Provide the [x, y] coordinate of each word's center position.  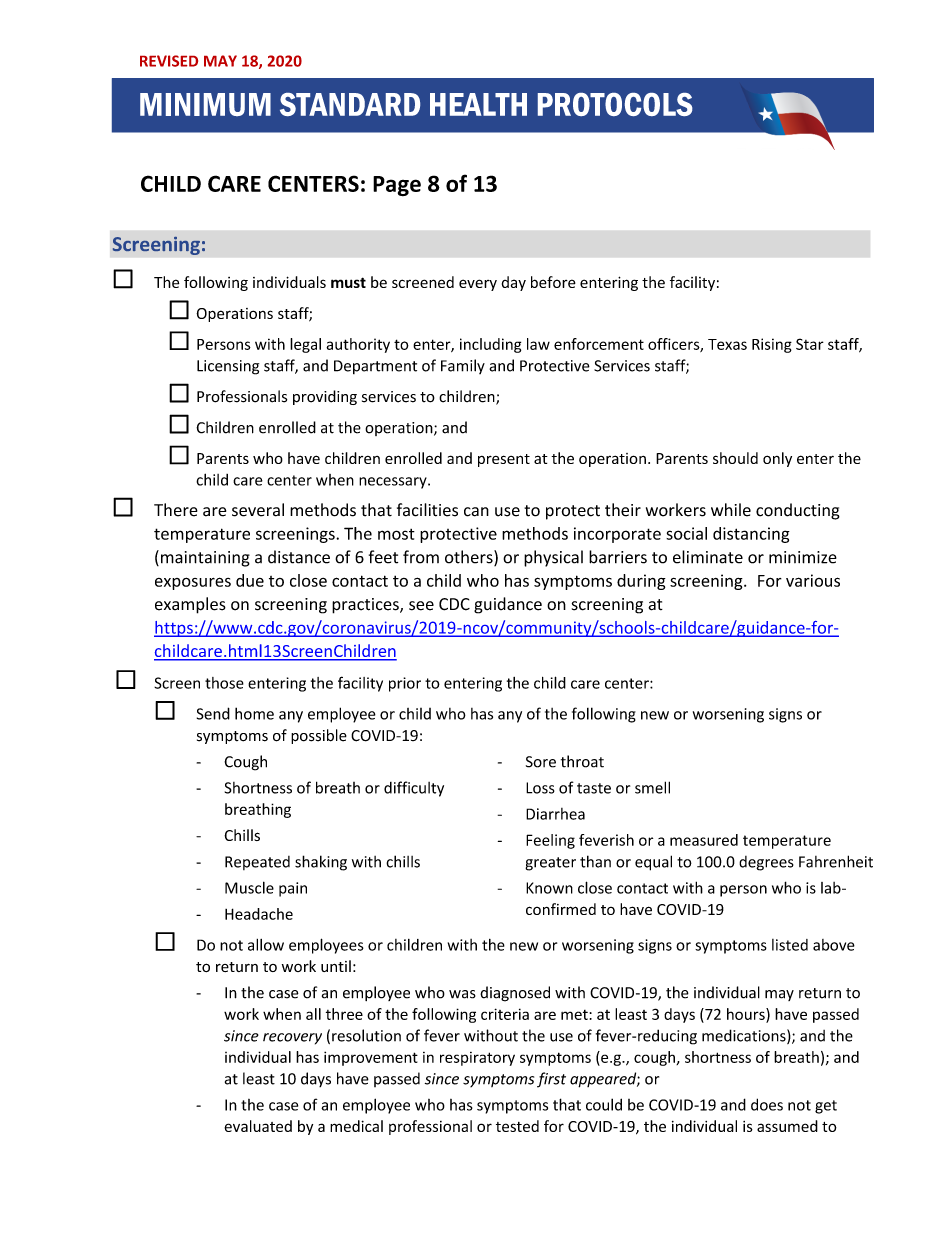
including [490, 345]
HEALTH [478, 104]
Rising [772, 345]
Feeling [550, 841]
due [250, 580]
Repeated [257, 863]
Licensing [228, 367]
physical [553, 558]
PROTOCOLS [615, 104]
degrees [766, 863]
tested [517, 1126]
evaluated [258, 1126]
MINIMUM [205, 104]
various [813, 580]
